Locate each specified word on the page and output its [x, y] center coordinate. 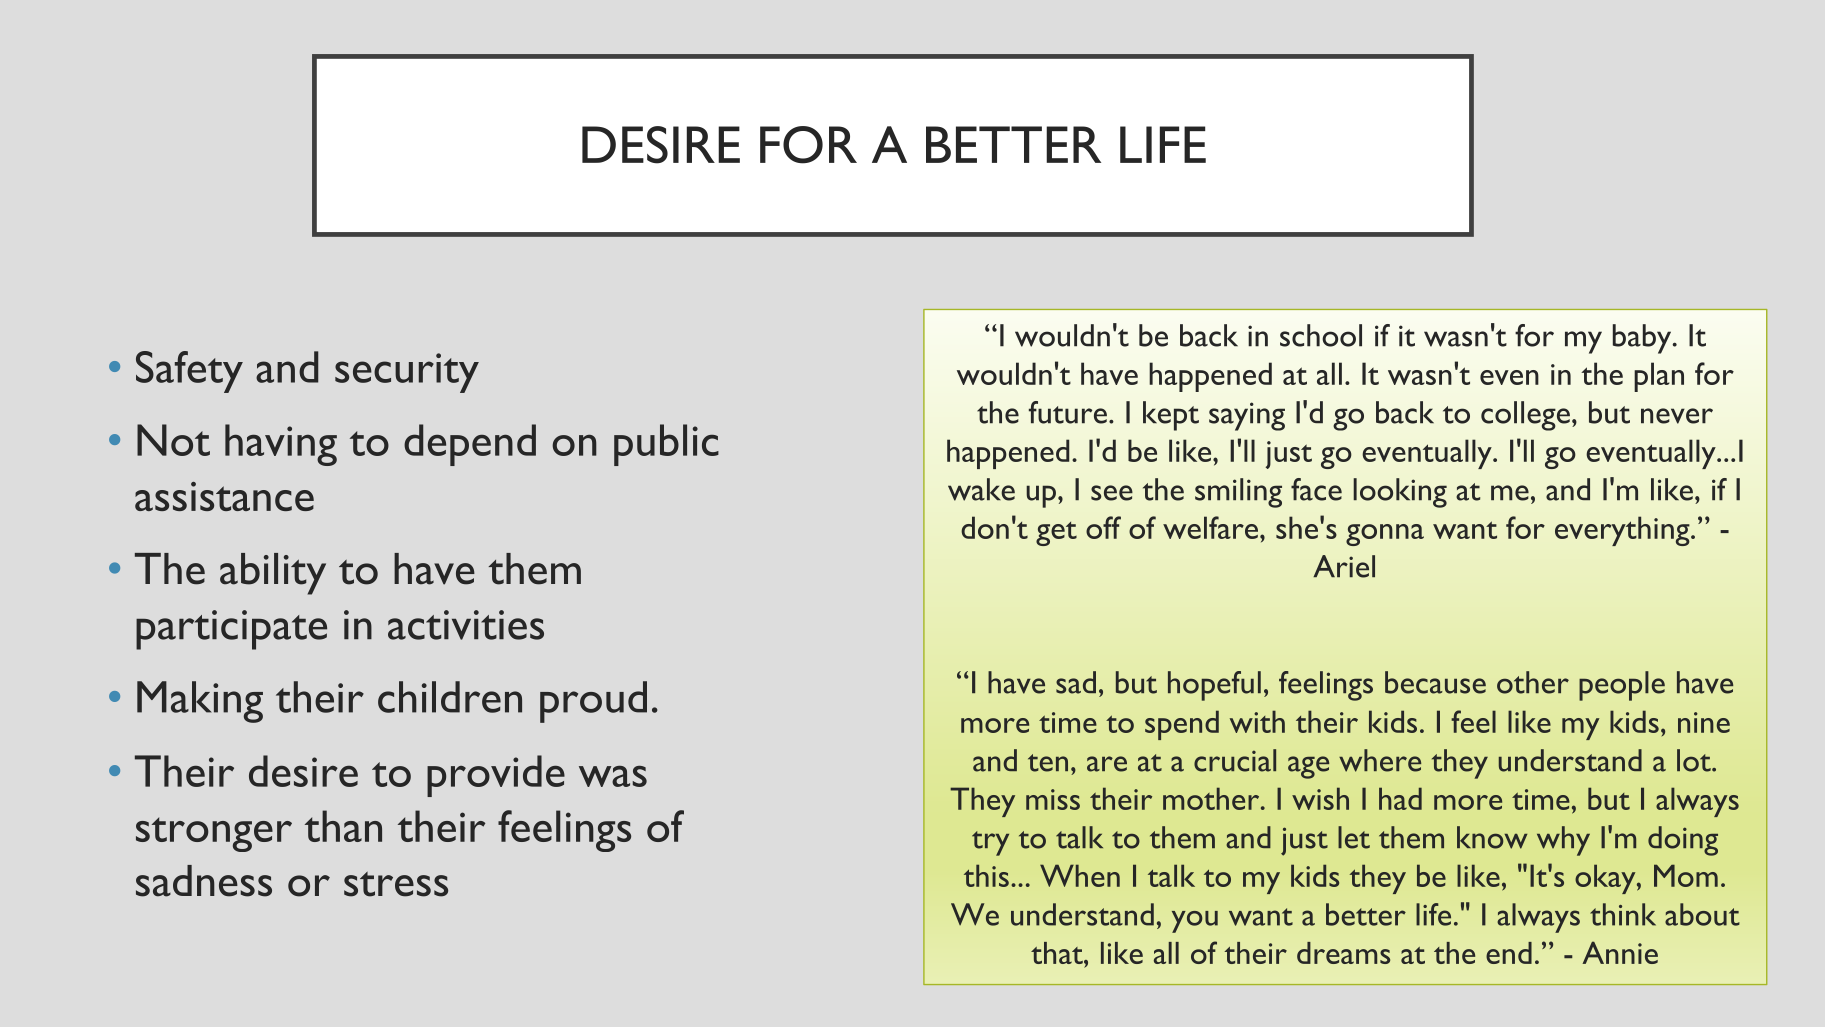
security [407, 373]
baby [1643, 339]
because [1435, 682]
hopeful [1214, 686]
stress [396, 884]
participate [231, 630]
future [1068, 412]
